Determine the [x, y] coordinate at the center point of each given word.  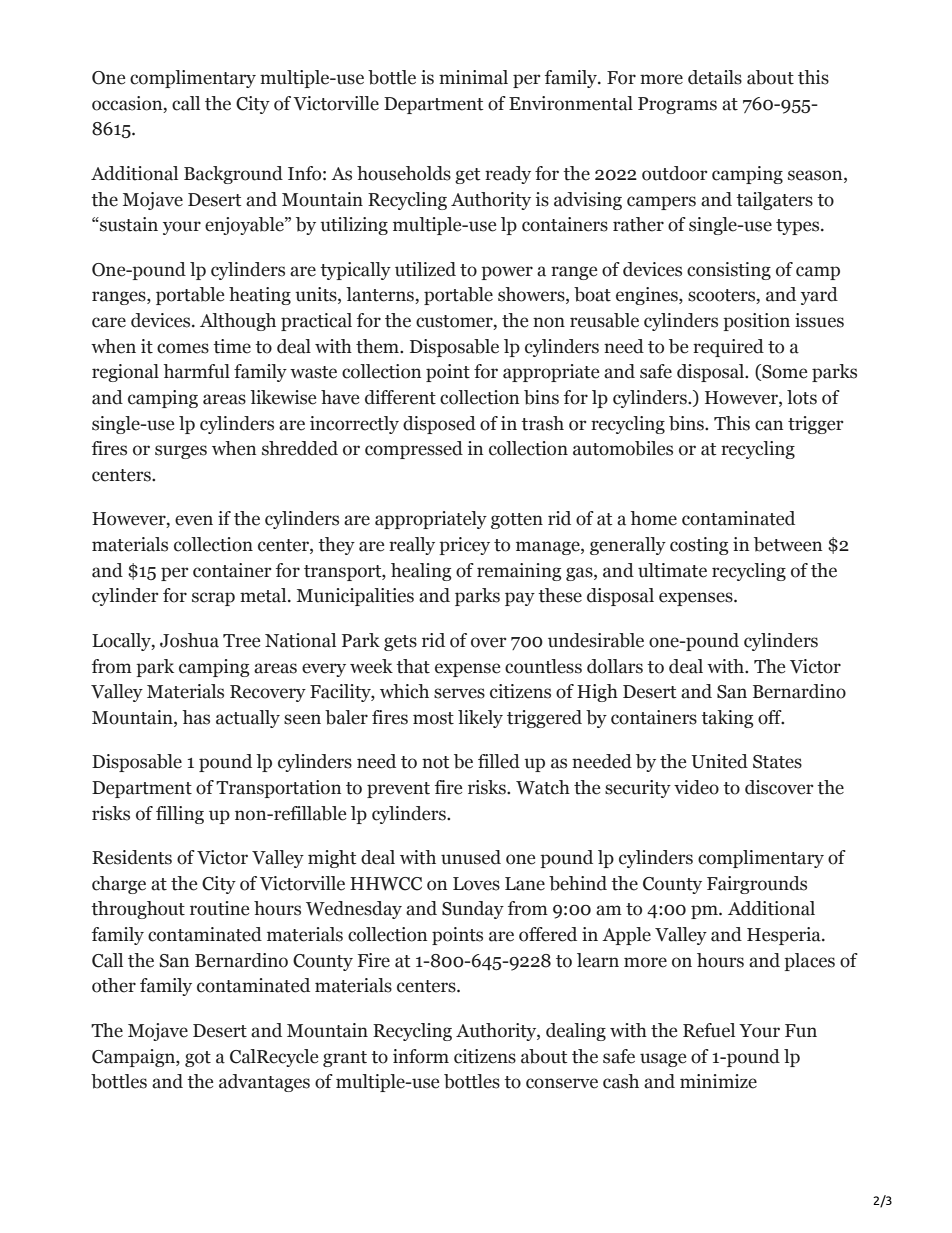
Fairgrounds [757, 885]
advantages [264, 1083]
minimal [473, 77]
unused [471, 857]
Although [238, 322]
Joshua [189, 640]
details [715, 77]
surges [181, 452]
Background [233, 175]
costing [699, 546]
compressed [414, 450]
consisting [729, 271]
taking [727, 719]
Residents [132, 857]
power [507, 273]
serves [459, 693]
